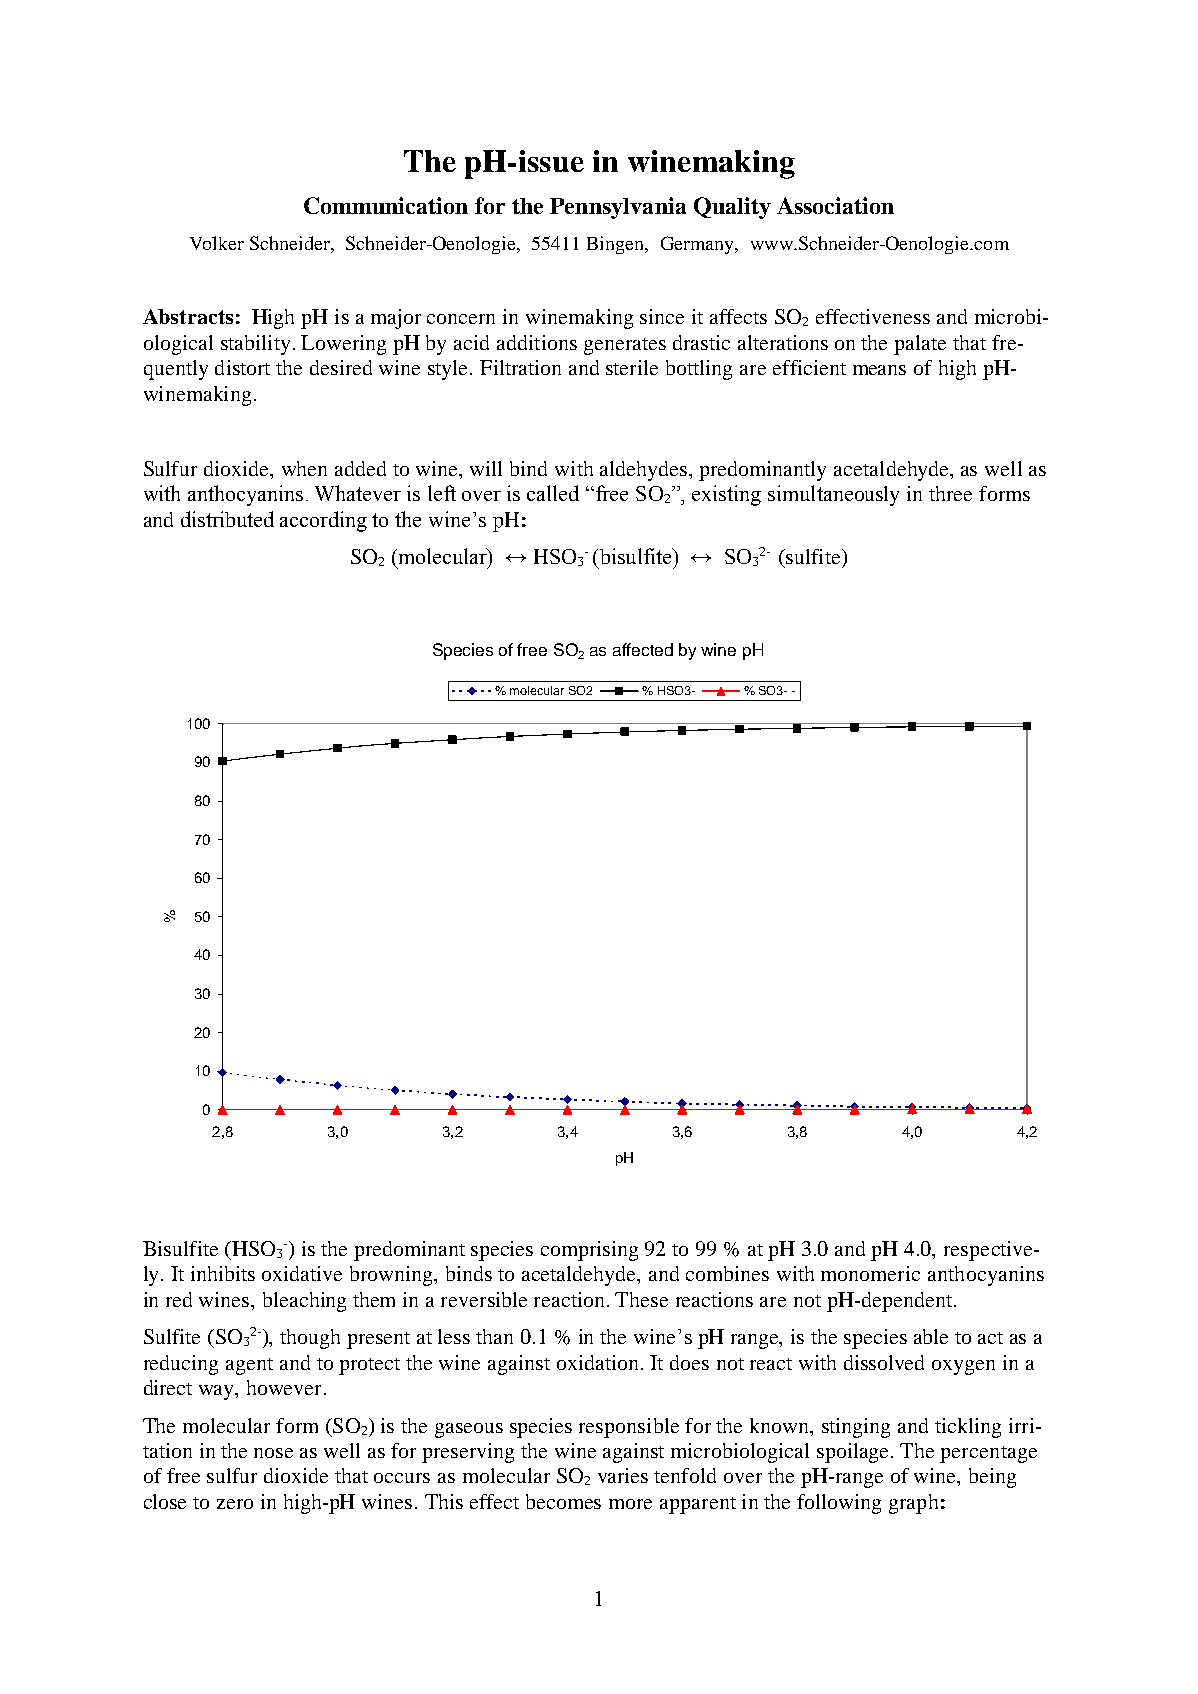 The height and width of the document is (1694, 1198). What do you see at coordinates (835, 205) in the document?
I see `Association` at bounding box center [835, 205].
